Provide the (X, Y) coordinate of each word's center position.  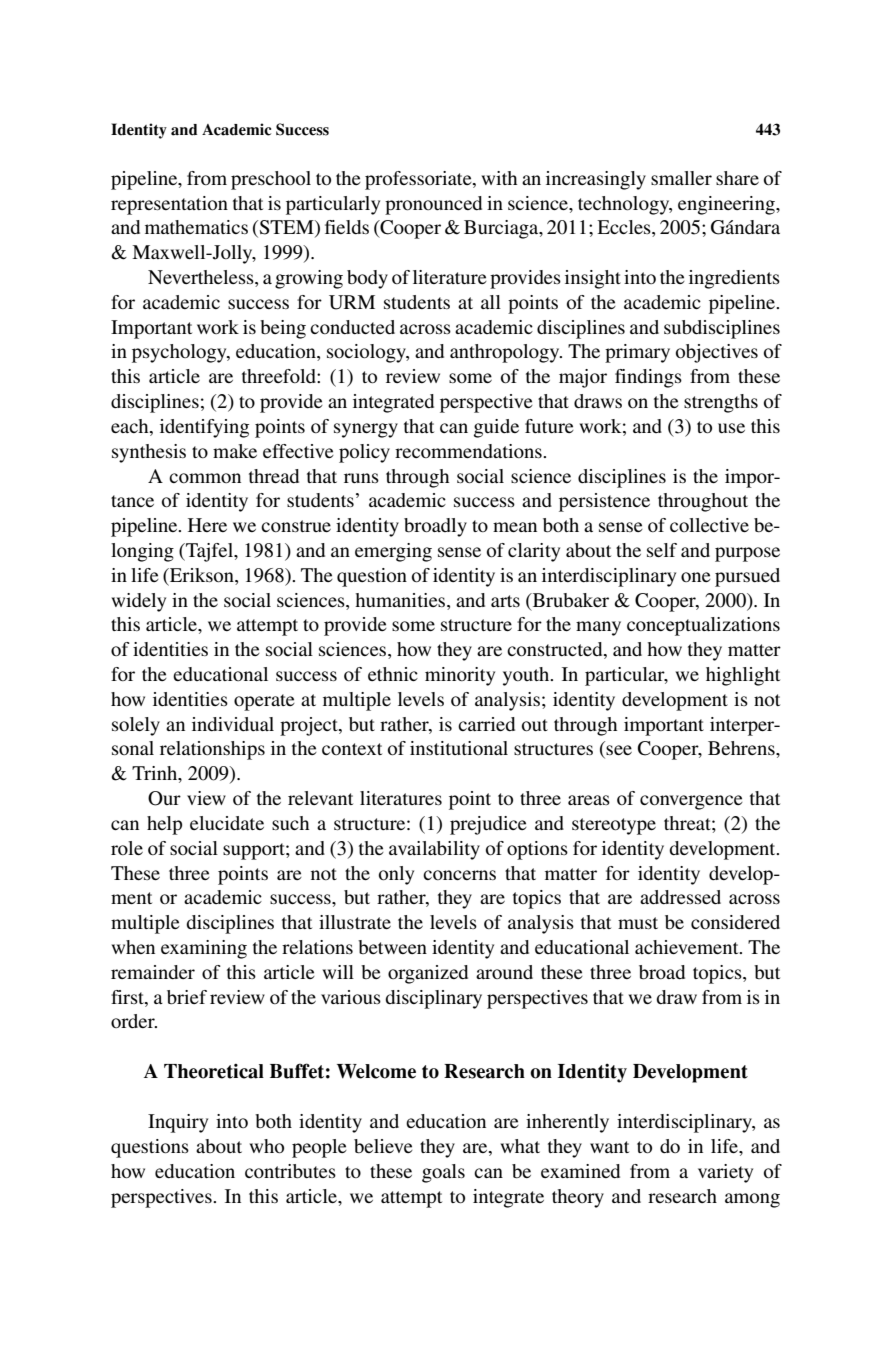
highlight (743, 676)
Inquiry (178, 1123)
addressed (680, 897)
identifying (204, 428)
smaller (681, 178)
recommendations (469, 451)
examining (204, 949)
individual (233, 724)
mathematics (196, 227)
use (731, 428)
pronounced (433, 205)
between (392, 947)
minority (460, 676)
